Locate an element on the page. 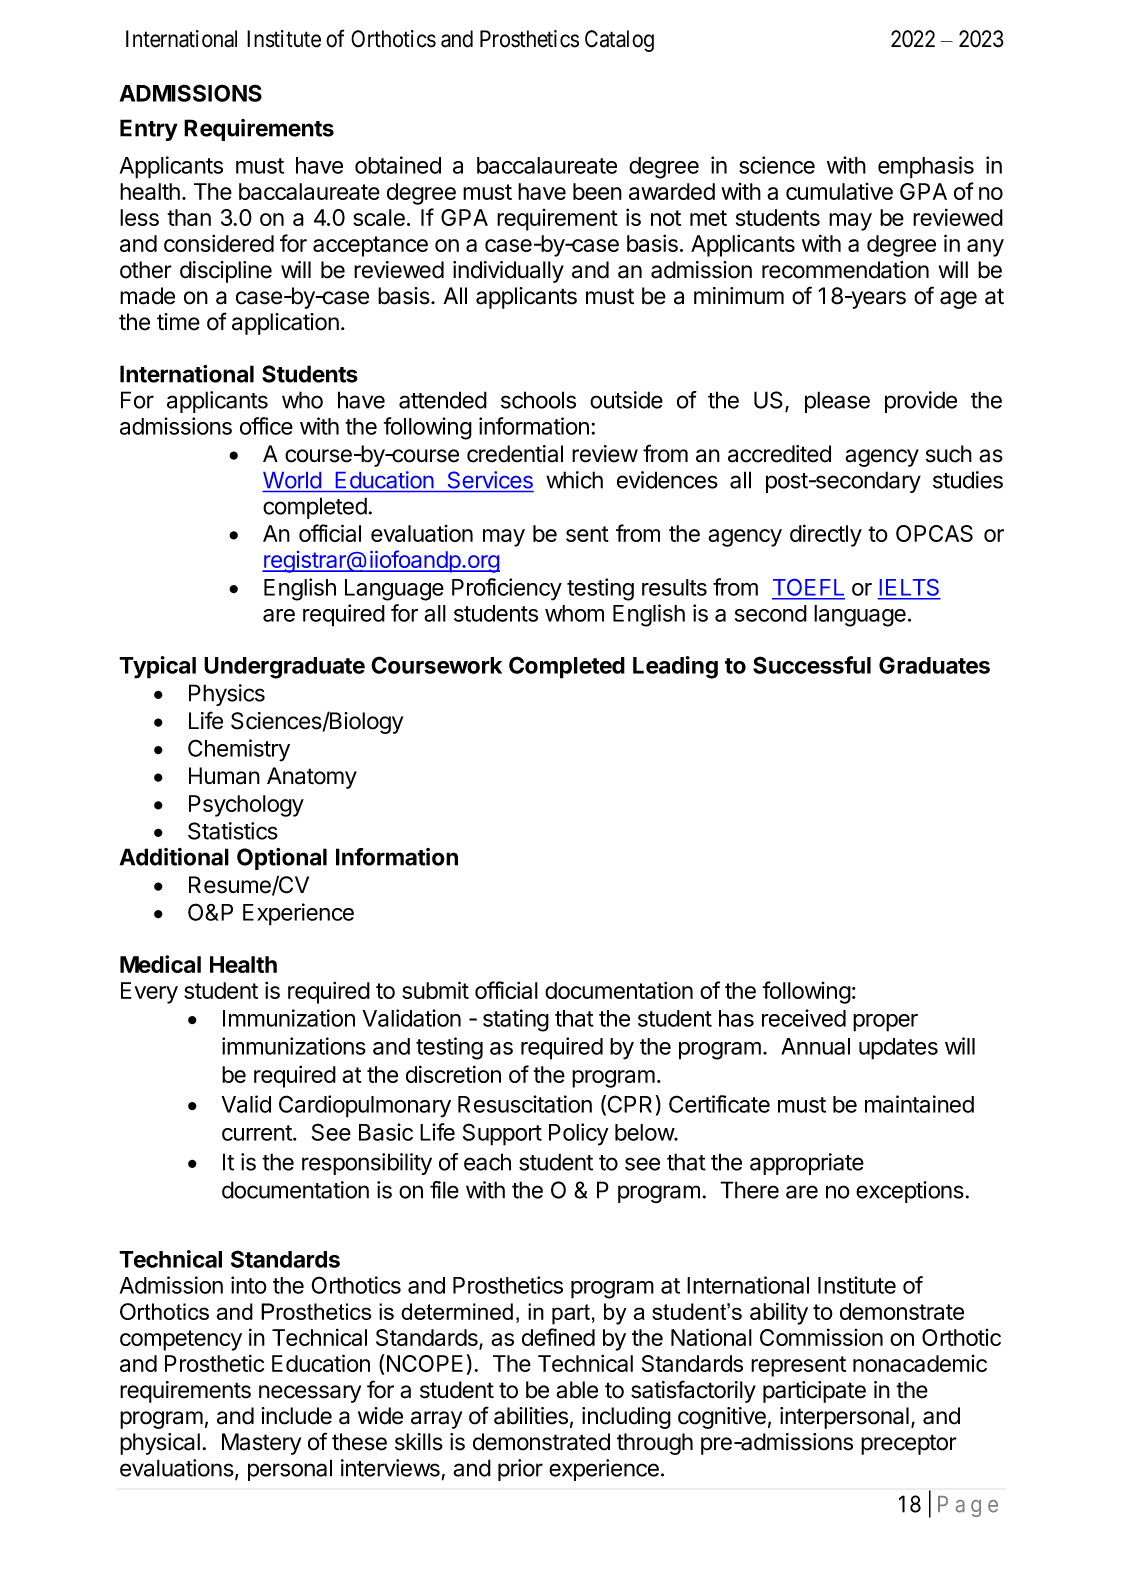 The width and height of the page is (1124, 1591). Leading is located at coordinates (675, 667).
